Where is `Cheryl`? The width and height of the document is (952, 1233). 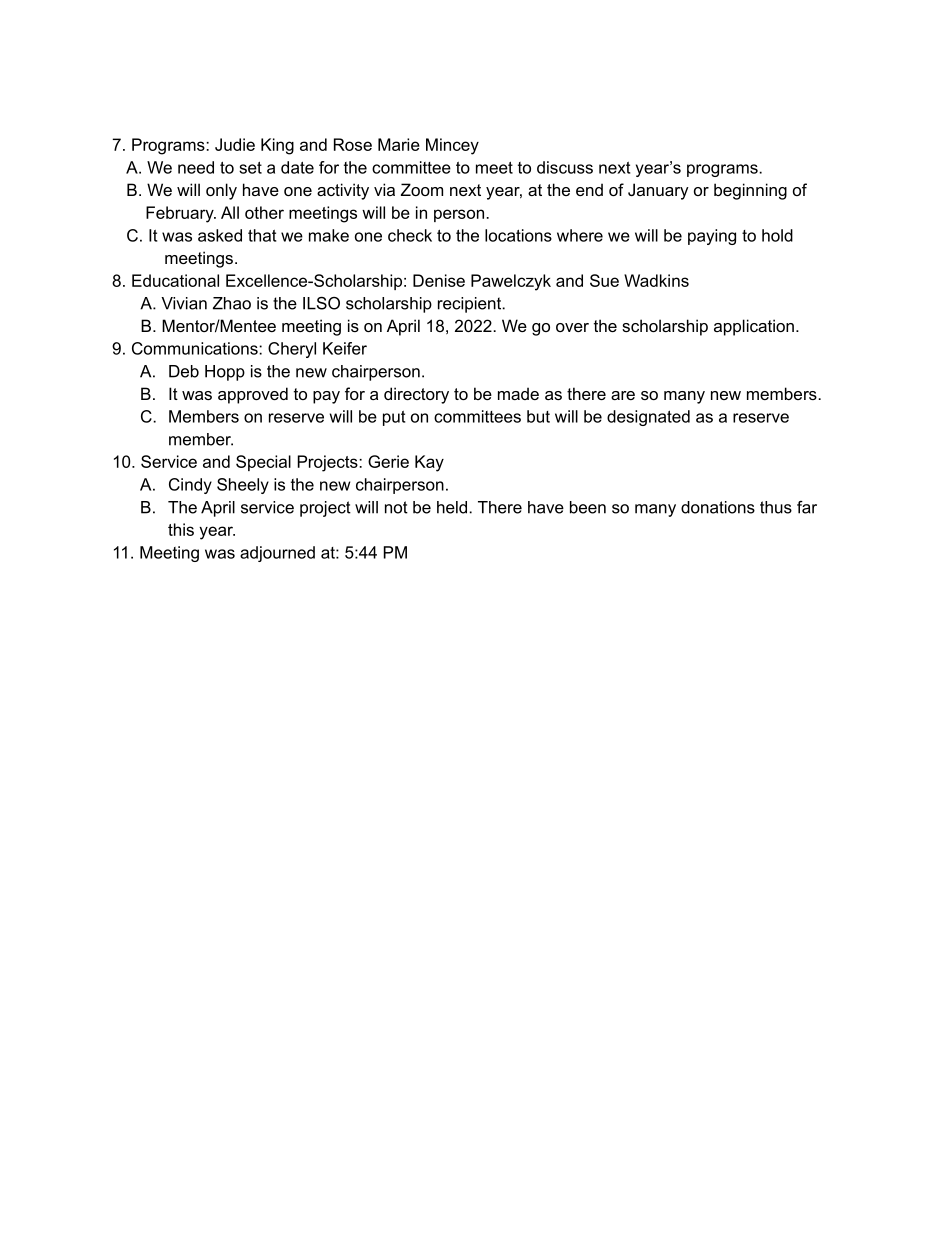
Cheryl is located at coordinates (292, 350).
